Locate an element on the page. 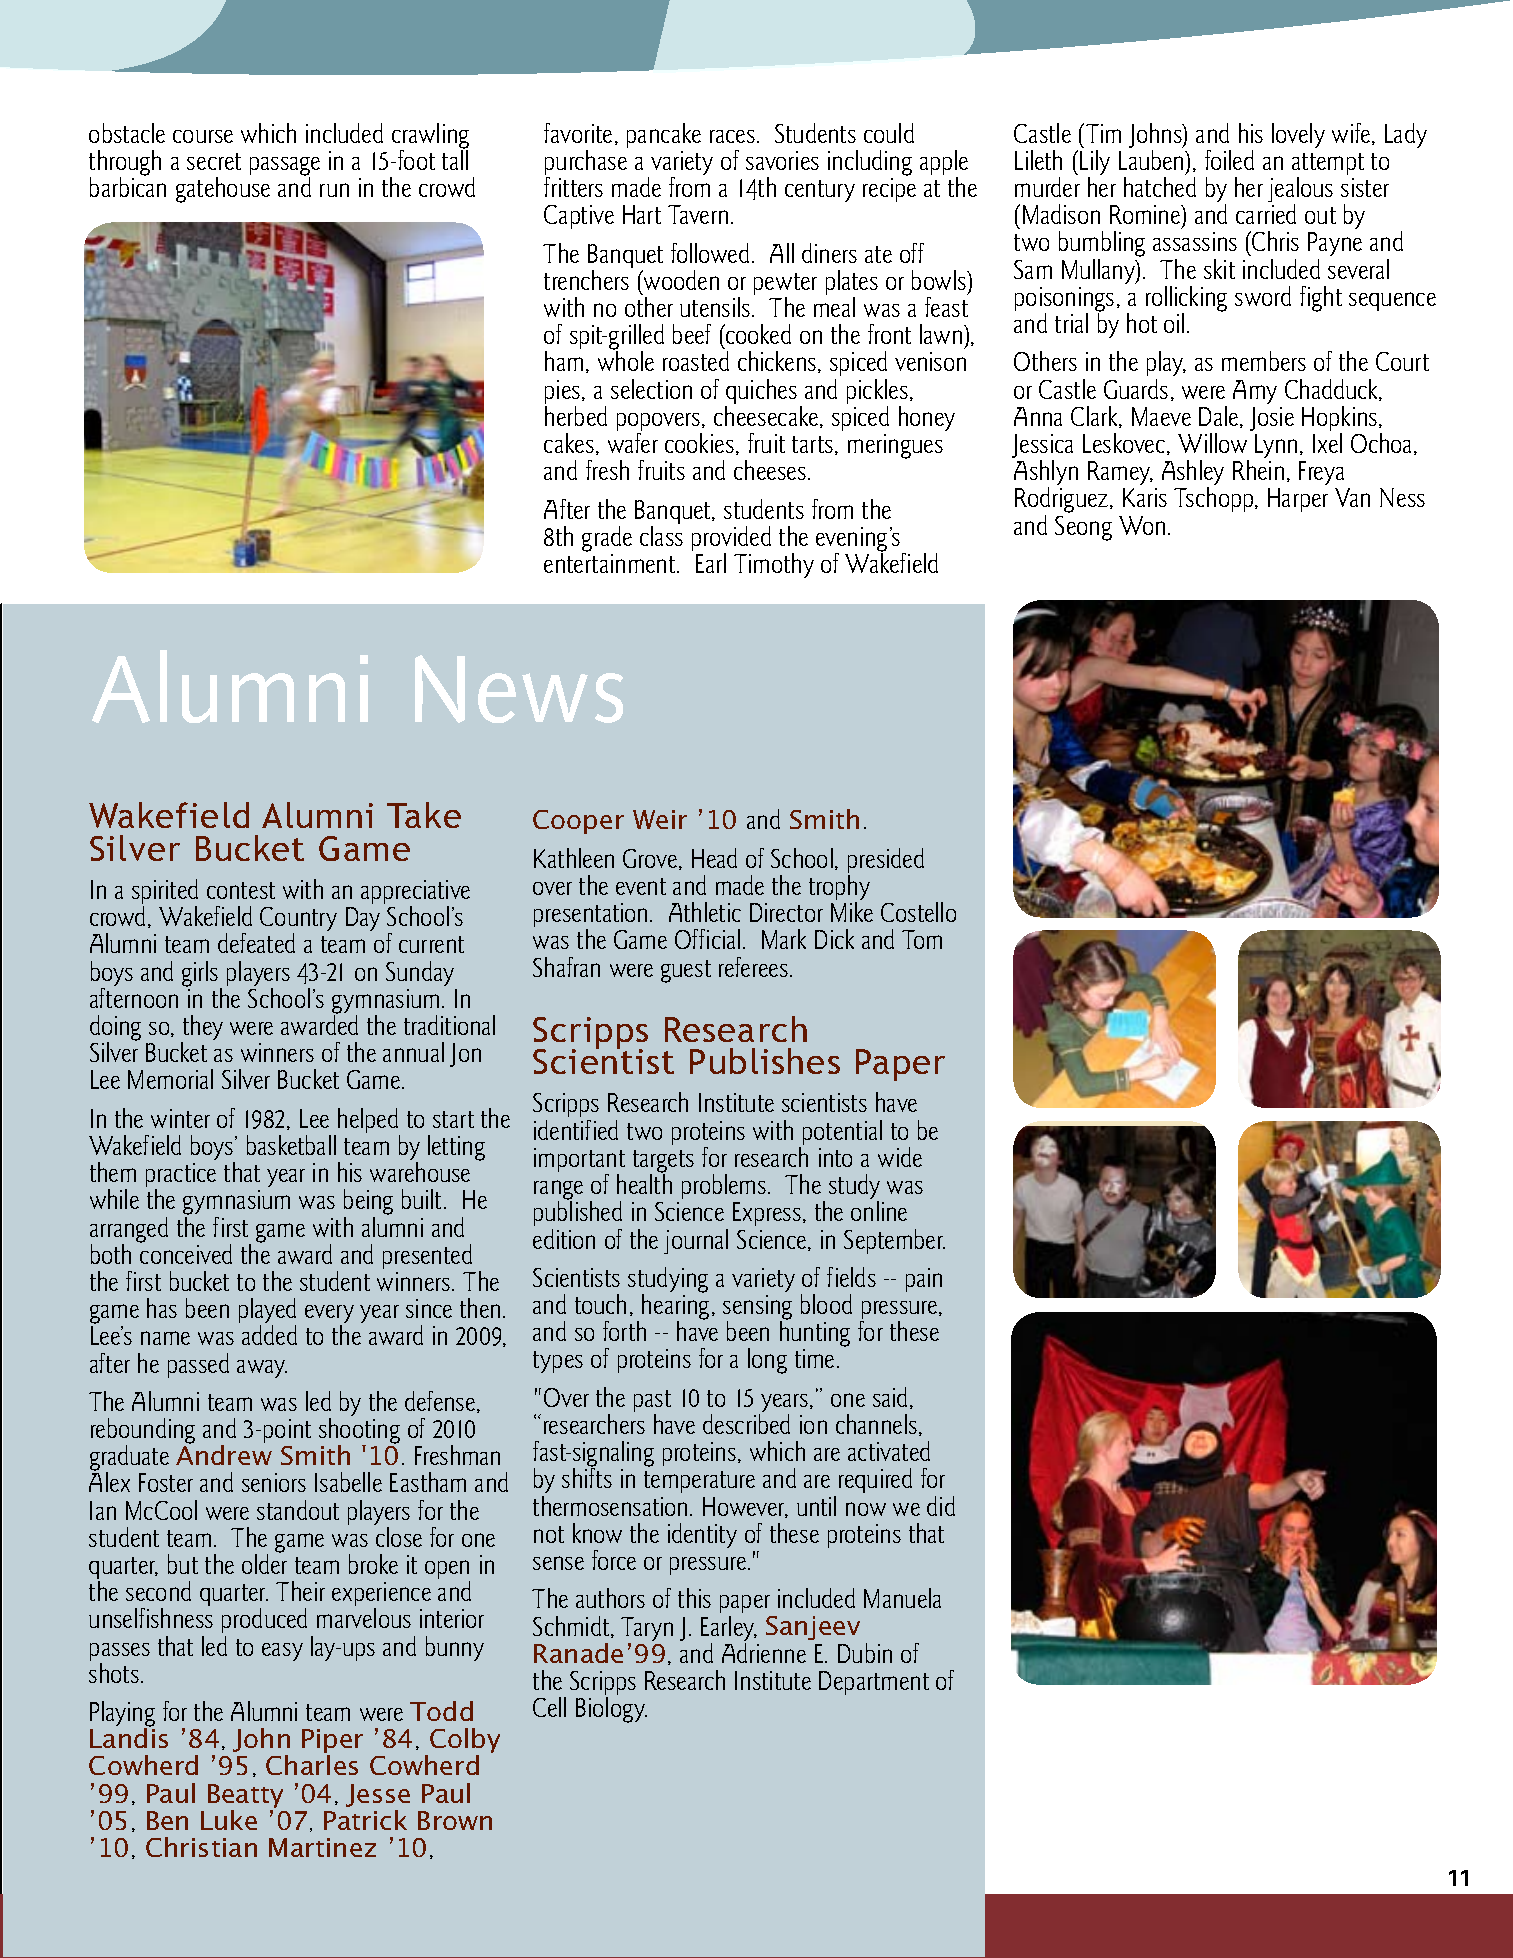  referees is located at coordinates (753, 967).
